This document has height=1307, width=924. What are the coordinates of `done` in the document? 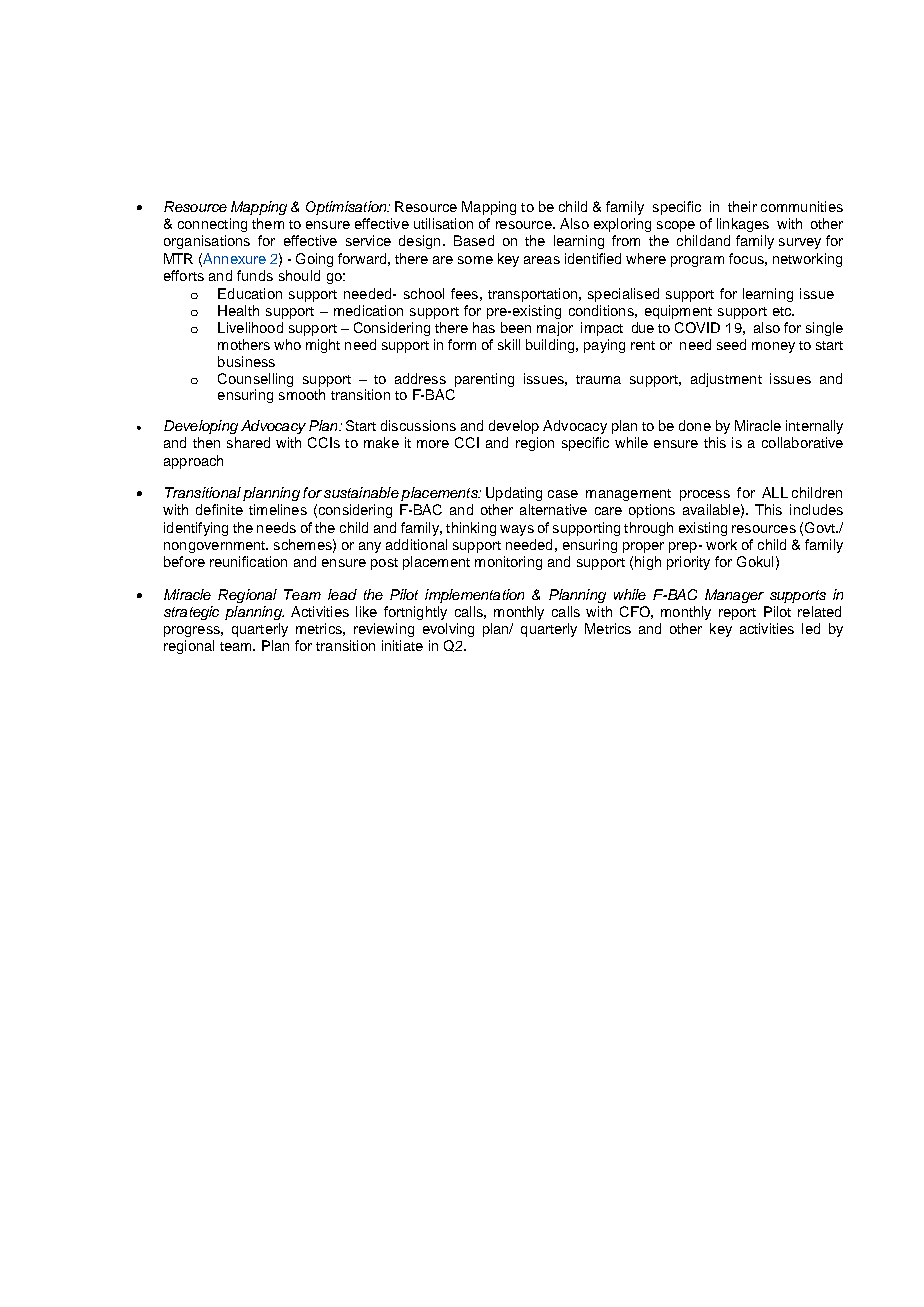 It's located at (695, 425).
